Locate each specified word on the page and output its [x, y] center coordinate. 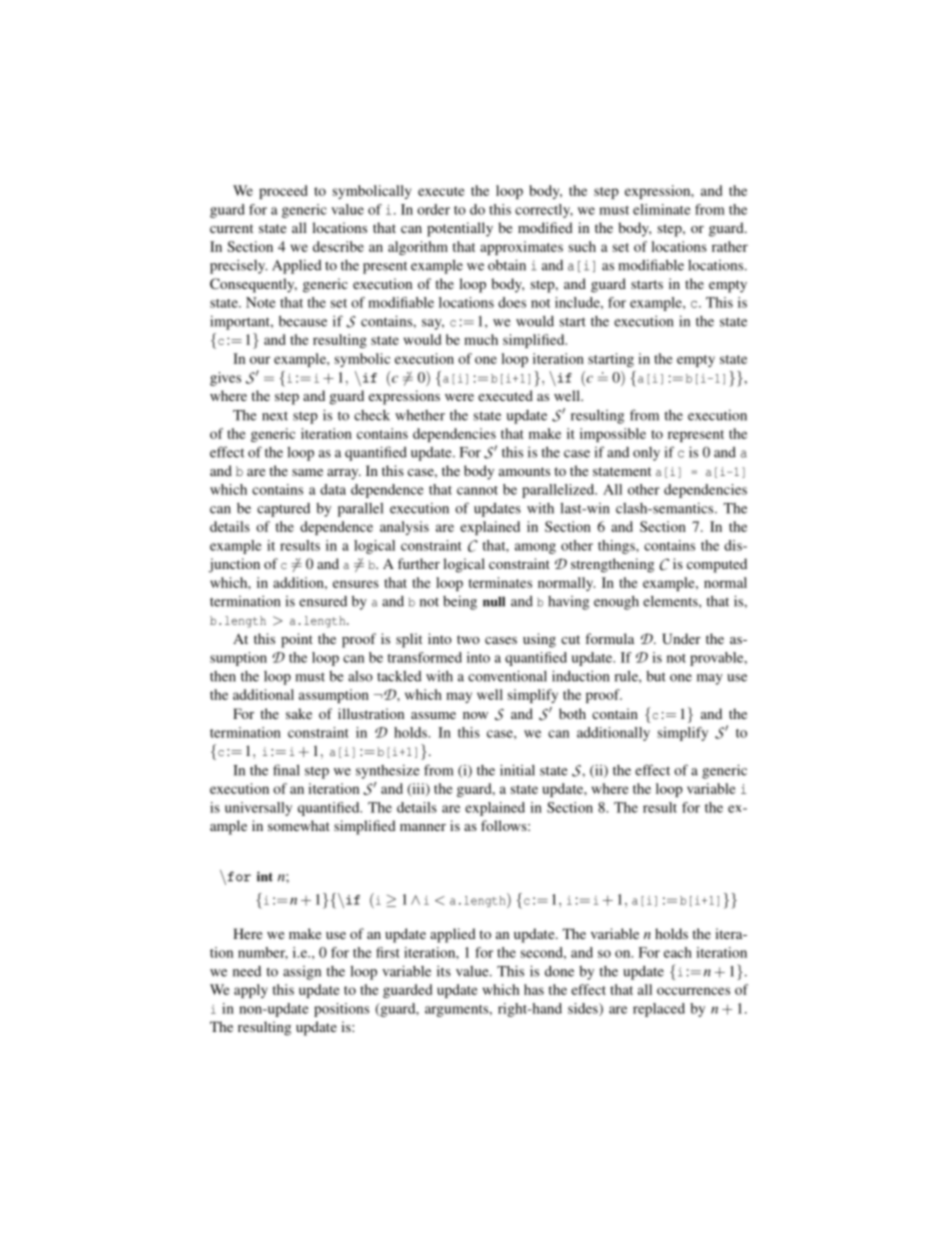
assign [302, 973]
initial [517, 770]
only [646, 454]
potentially [460, 229]
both [572, 713]
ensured [323, 601]
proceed [283, 192]
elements [671, 601]
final [286, 770]
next [275, 416]
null [494, 602]
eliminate [662, 209]
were [459, 397]
